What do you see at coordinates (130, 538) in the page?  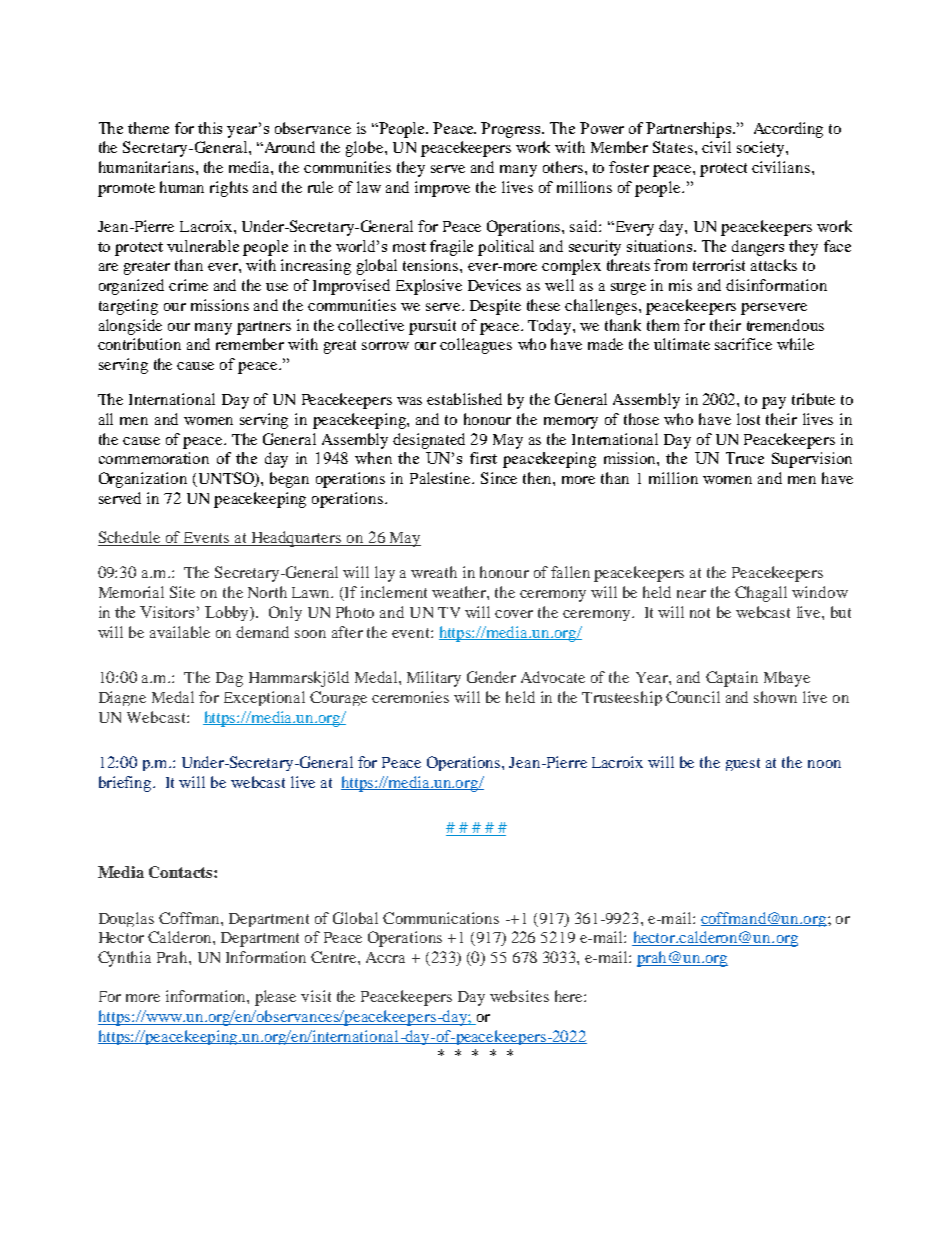 I see `Schedule` at bounding box center [130, 538].
